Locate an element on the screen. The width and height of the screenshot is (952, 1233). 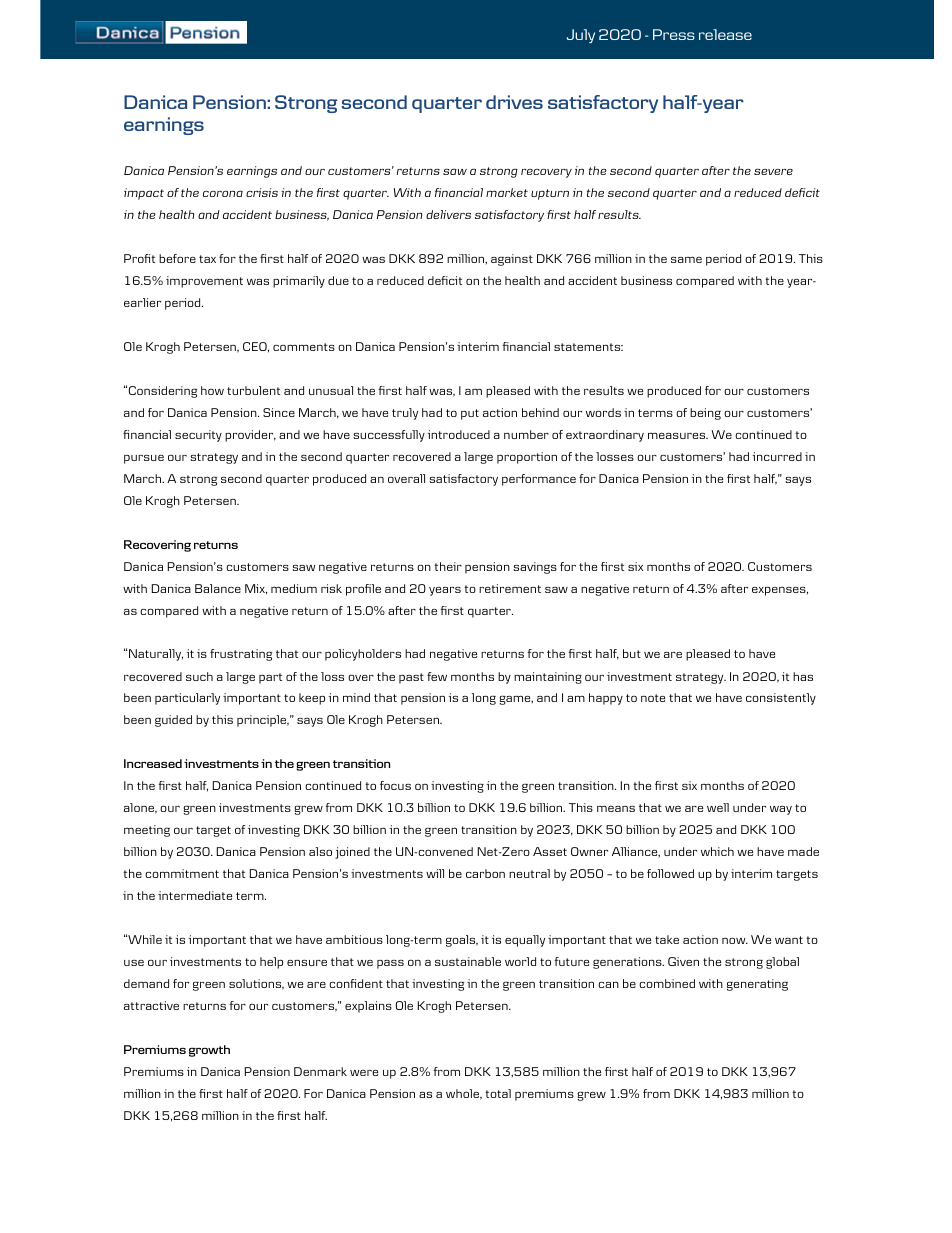
growth is located at coordinates (209, 1051).
